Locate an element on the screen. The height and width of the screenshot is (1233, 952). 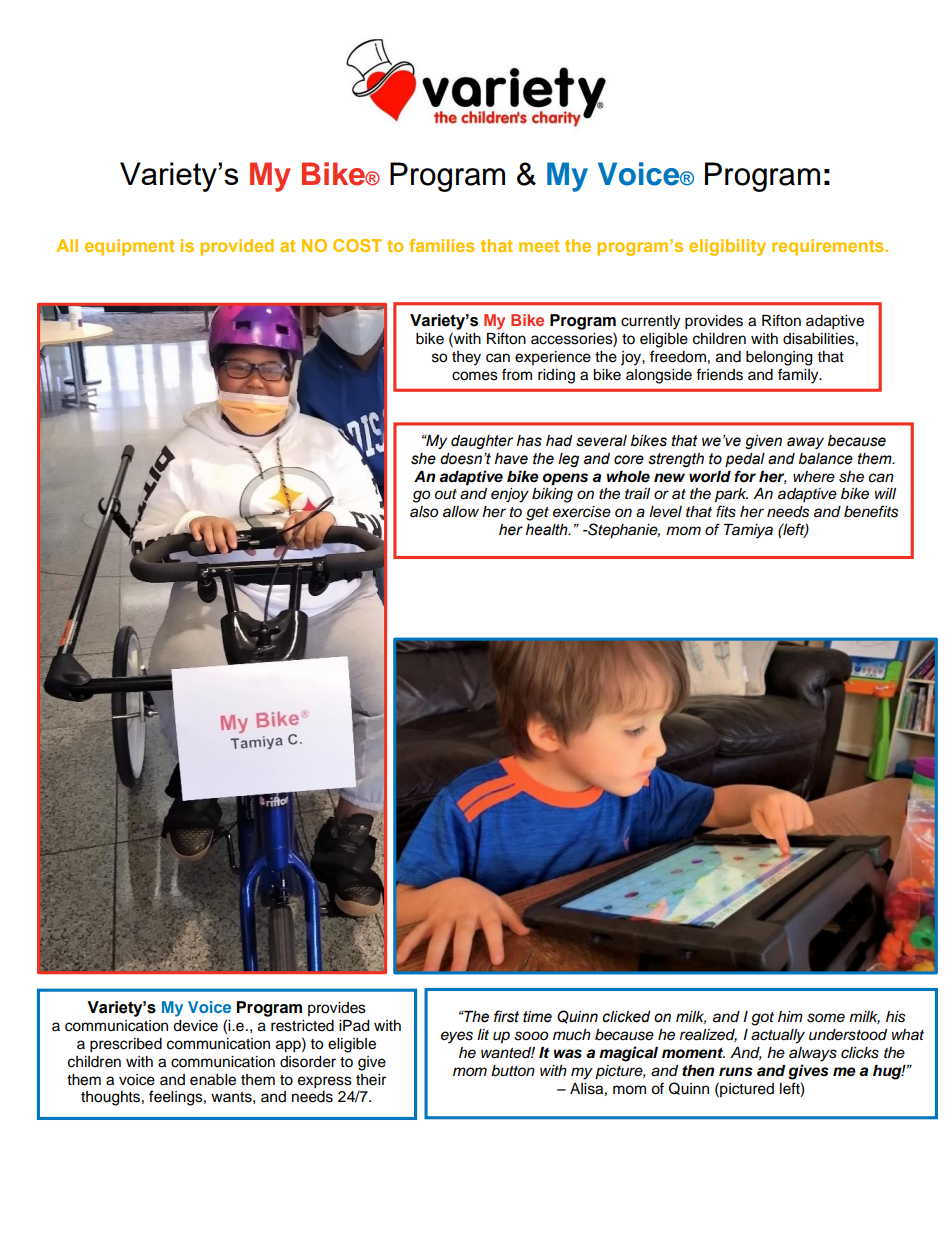
provided is located at coordinates (237, 247).
